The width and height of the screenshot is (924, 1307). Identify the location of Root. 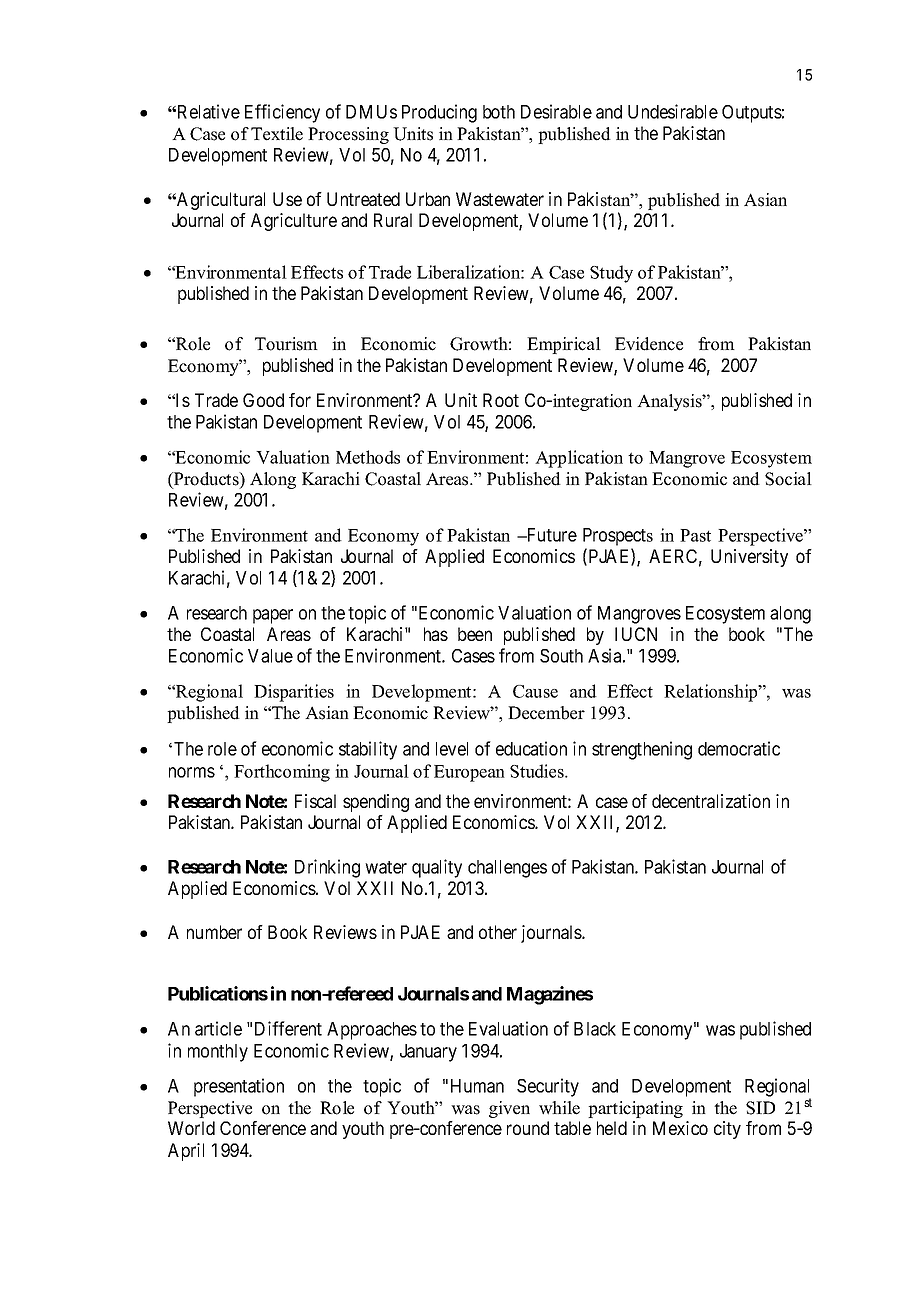
(501, 400).
